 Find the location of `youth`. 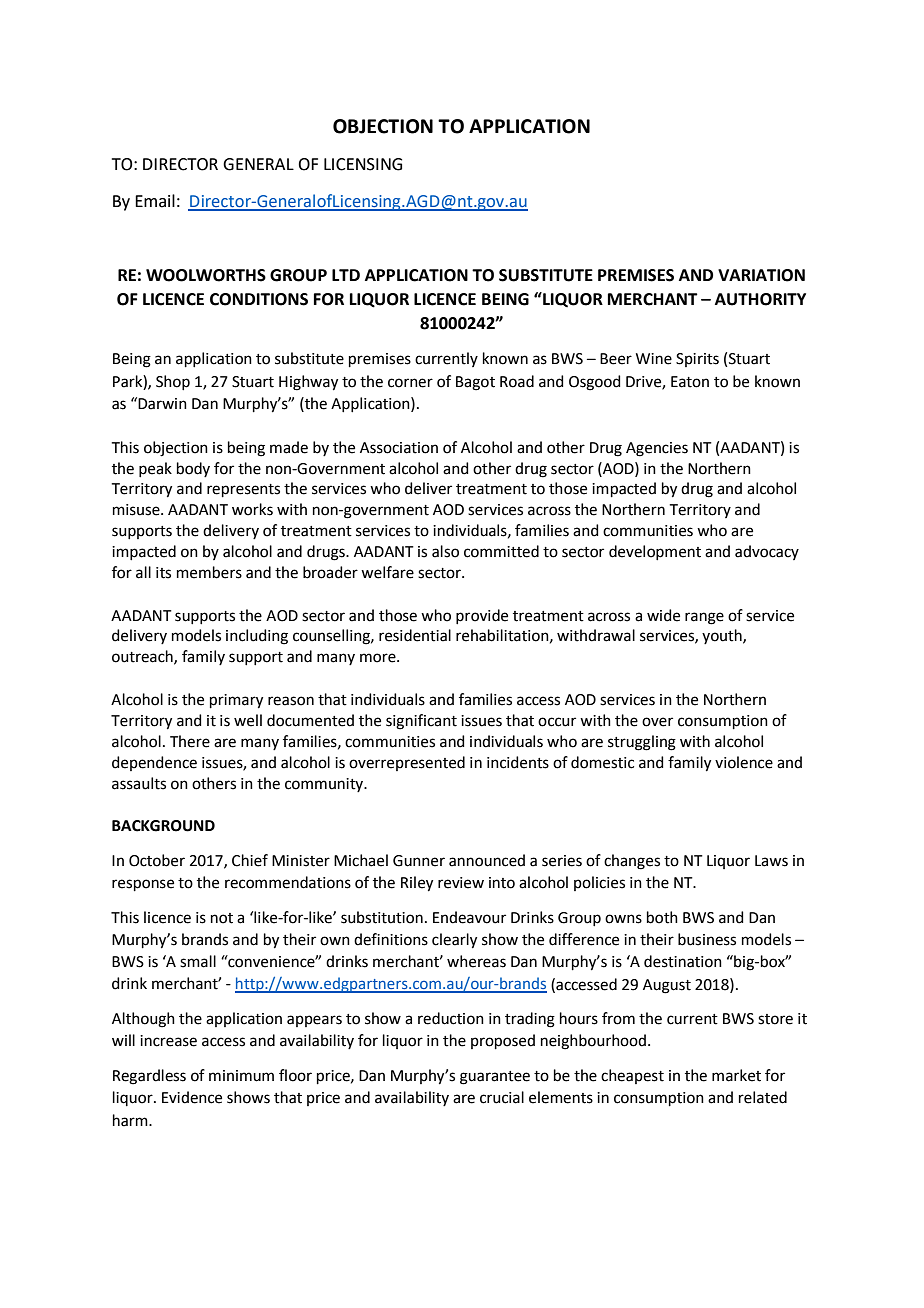

youth is located at coordinates (723, 636).
